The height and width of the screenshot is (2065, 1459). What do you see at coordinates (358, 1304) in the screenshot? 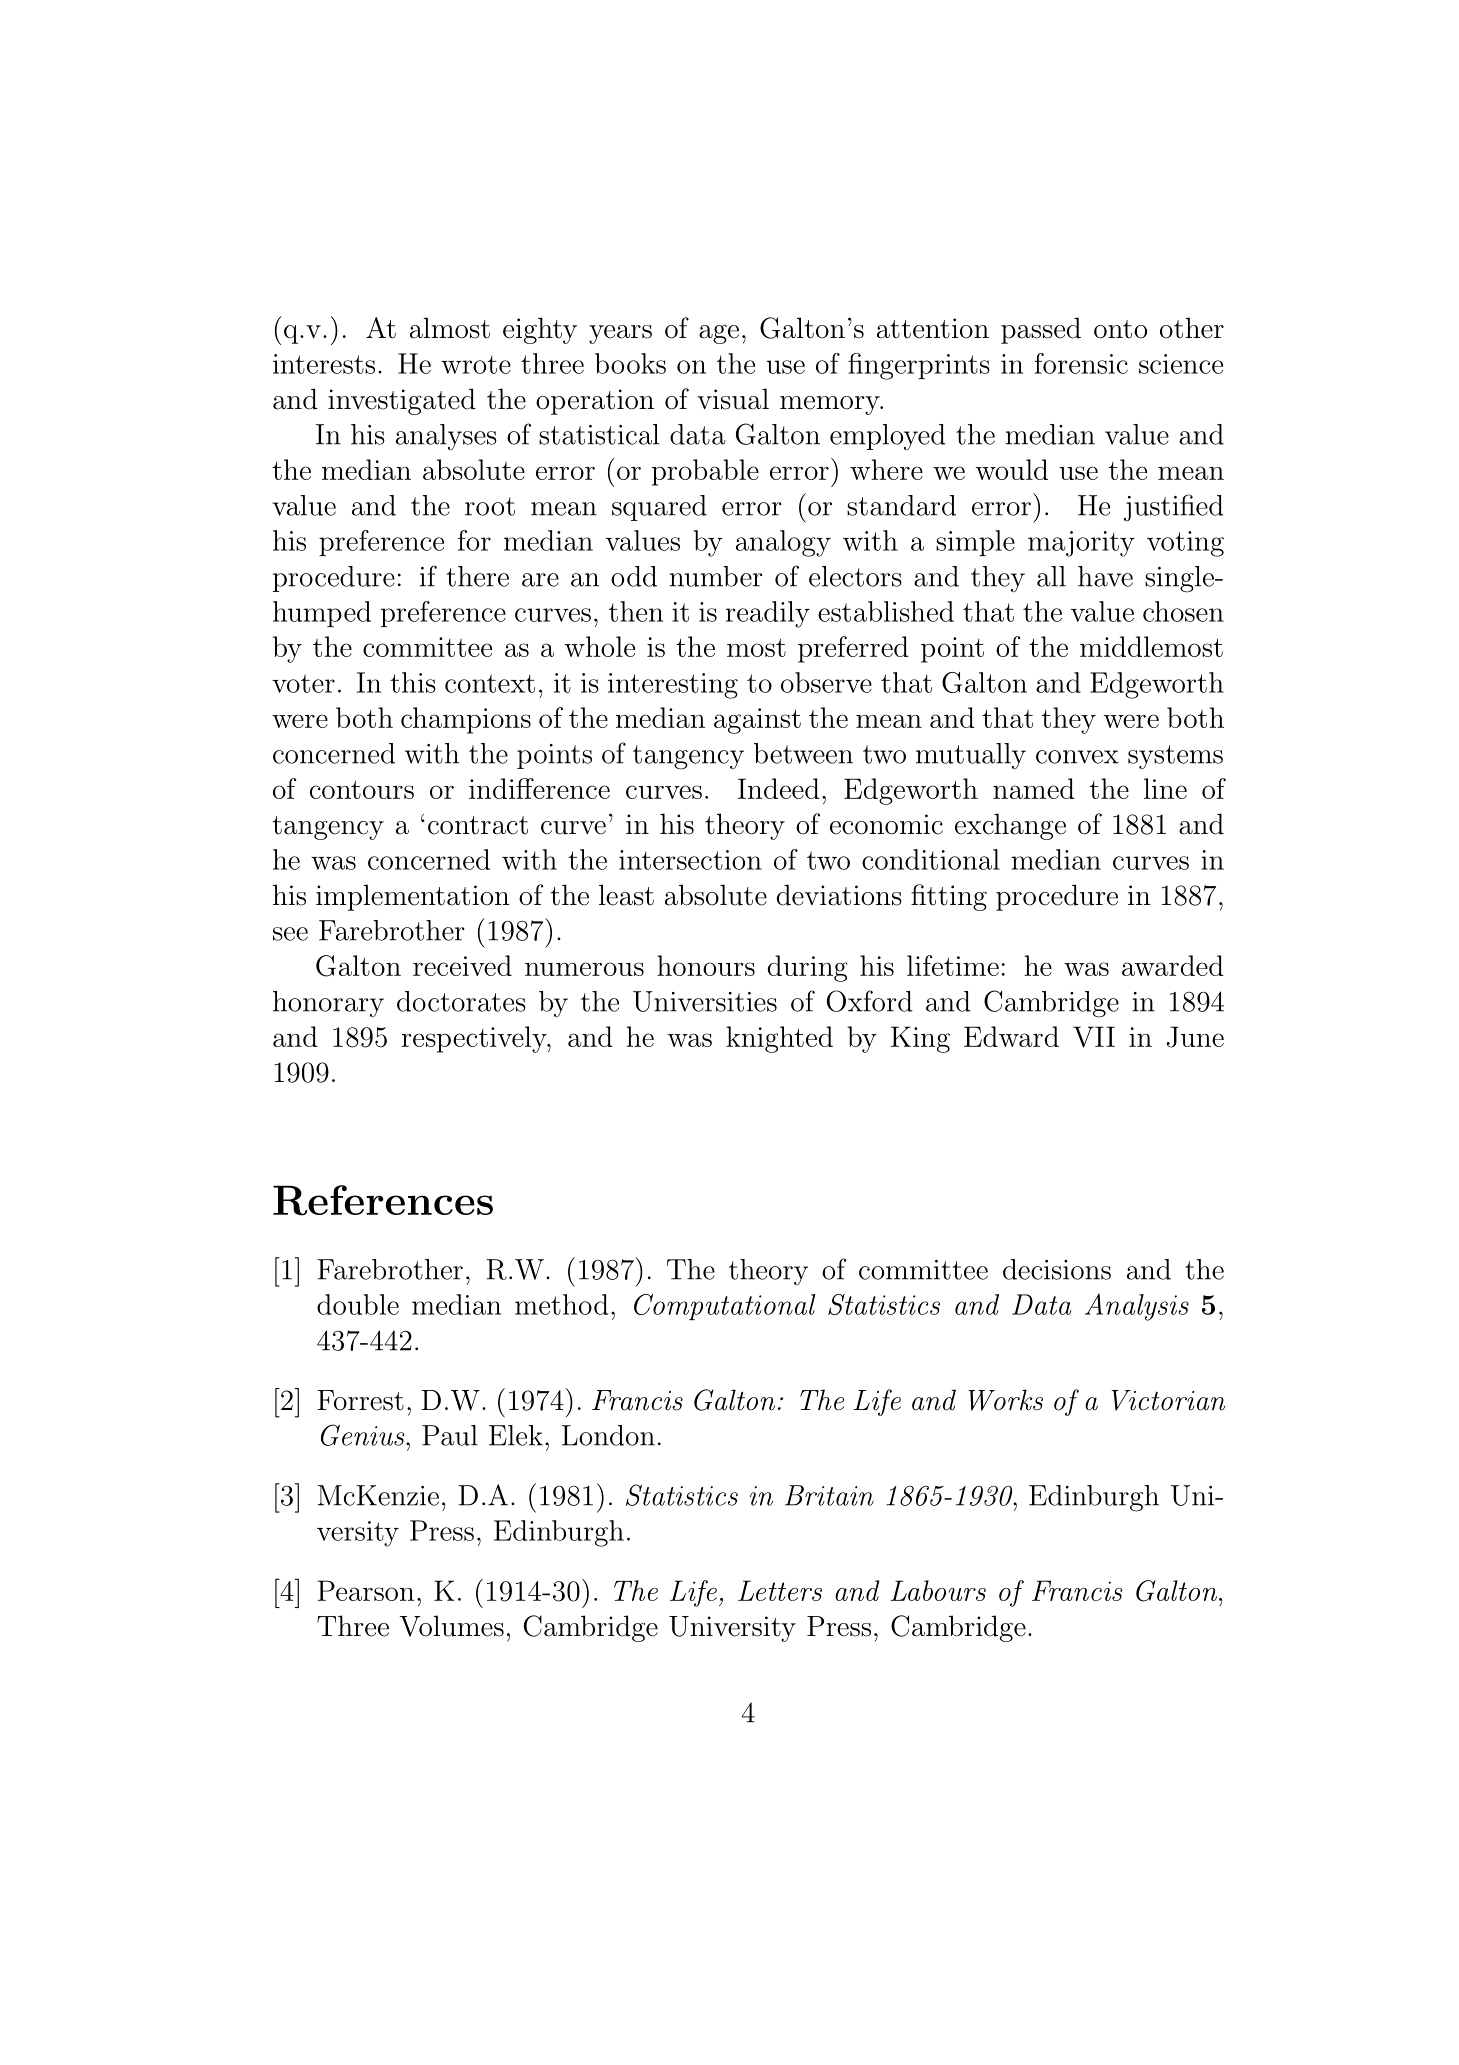
I see `double` at bounding box center [358, 1304].
